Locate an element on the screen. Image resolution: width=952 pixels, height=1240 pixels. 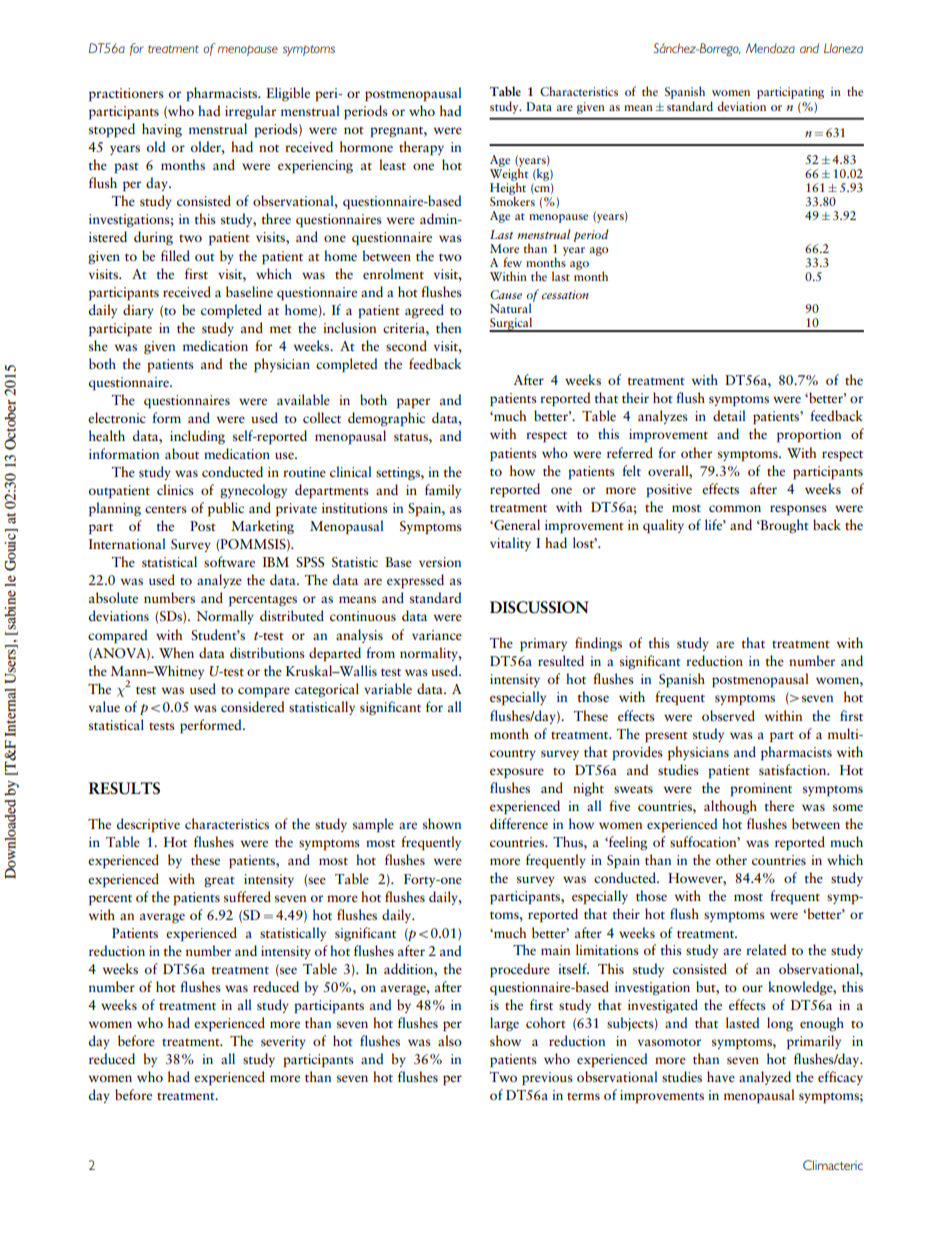
severity is located at coordinates (283, 1042).
